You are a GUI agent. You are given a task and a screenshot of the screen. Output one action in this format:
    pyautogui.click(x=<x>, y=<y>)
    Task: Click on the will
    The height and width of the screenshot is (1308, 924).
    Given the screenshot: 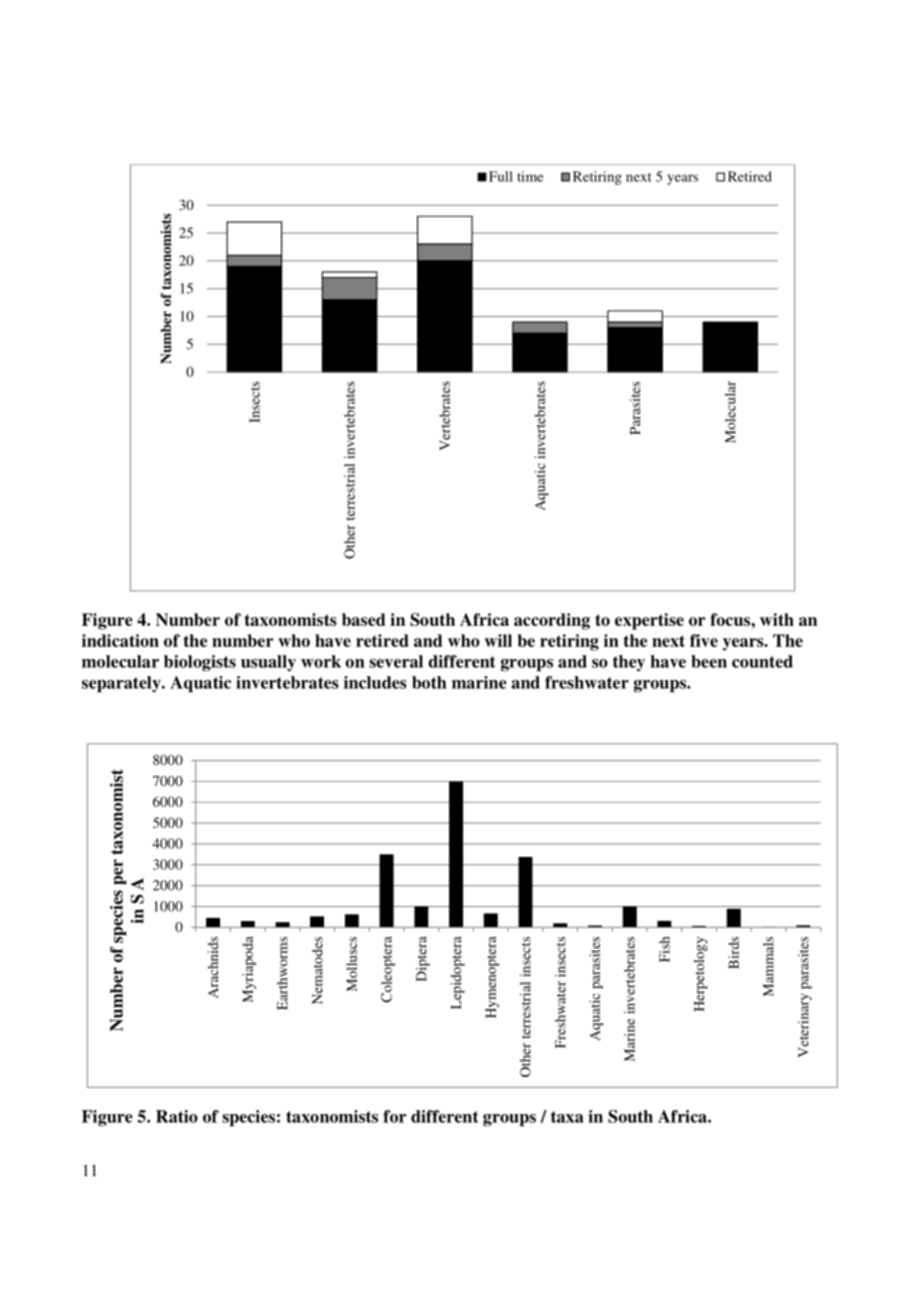 What is the action you would take?
    pyautogui.click(x=498, y=640)
